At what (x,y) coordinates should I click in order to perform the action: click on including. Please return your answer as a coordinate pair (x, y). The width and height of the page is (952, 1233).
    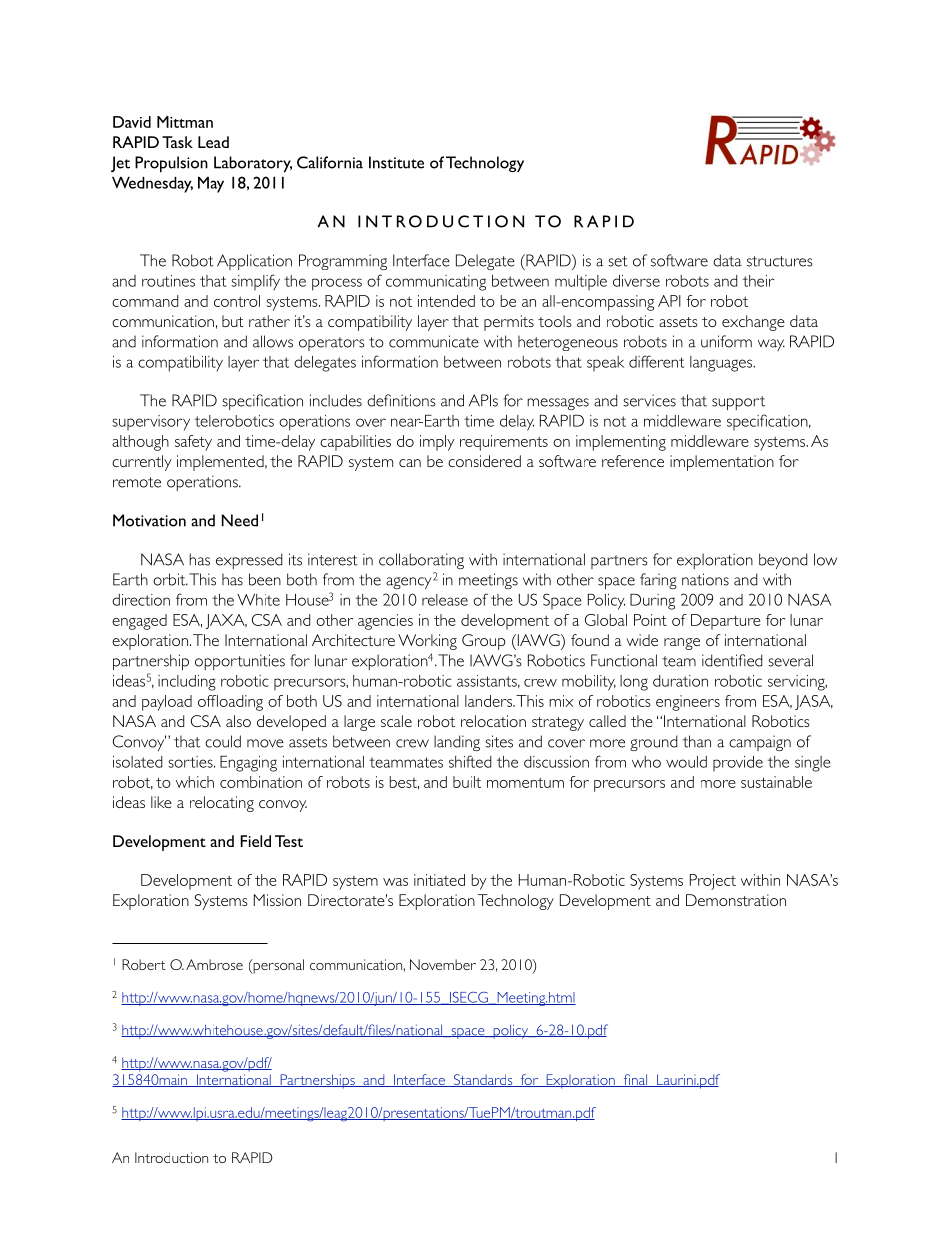
    Looking at the image, I should click on (187, 683).
